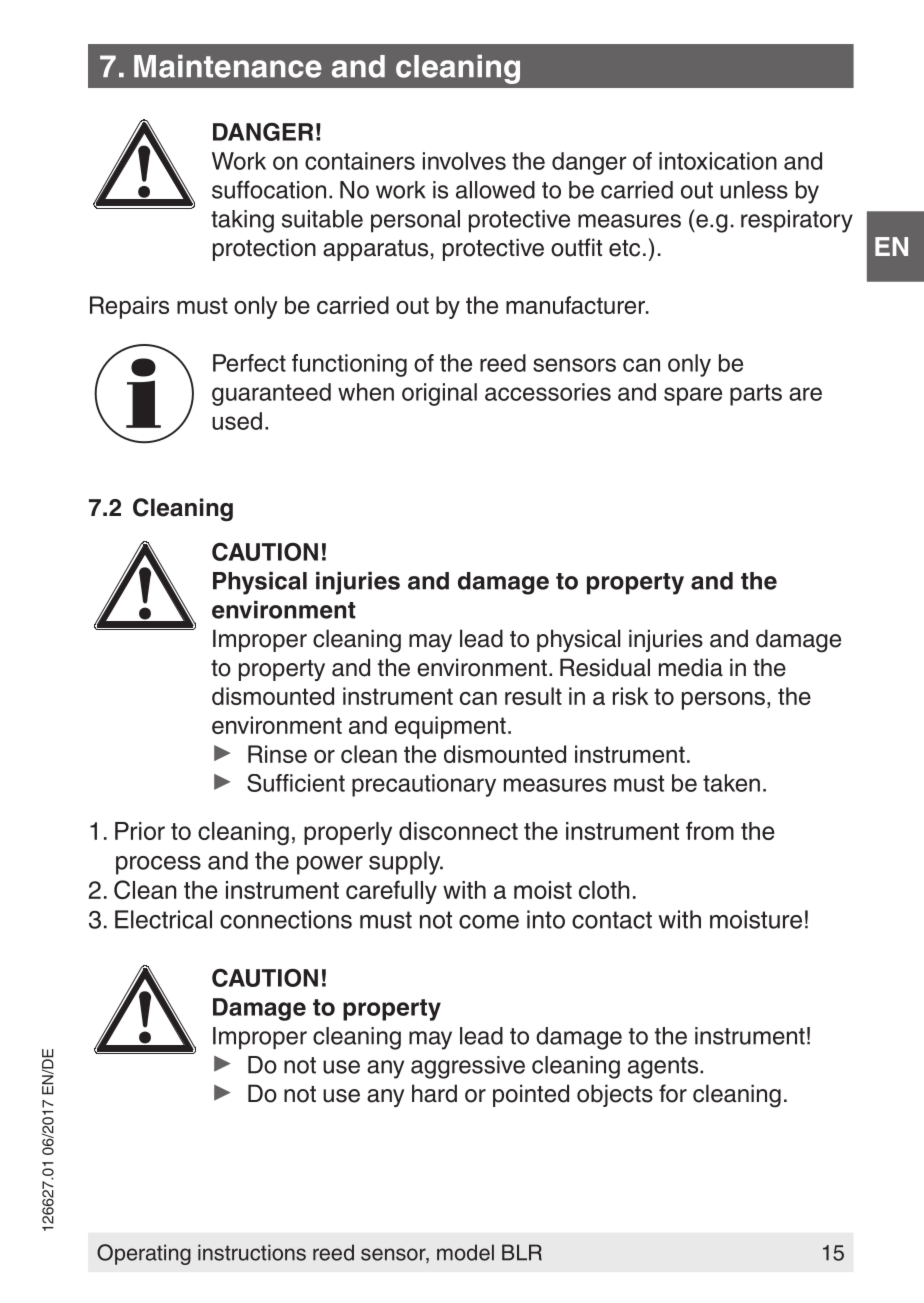 Image resolution: width=924 pixels, height=1303 pixels. Describe the element at coordinates (237, 421) in the image. I see `used` at that location.
